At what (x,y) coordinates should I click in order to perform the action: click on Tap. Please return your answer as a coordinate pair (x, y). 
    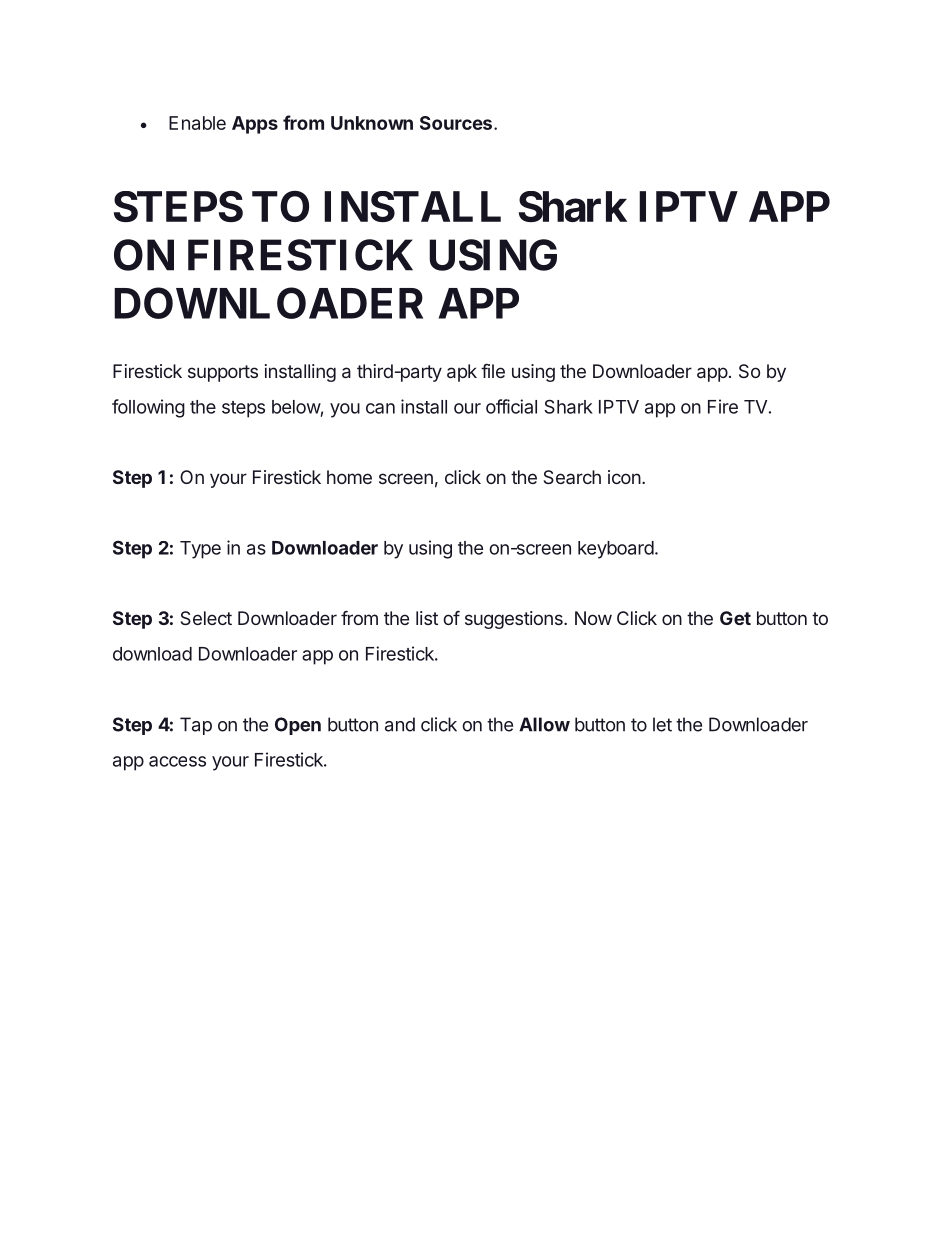
    Looking at the image, I should click on (196, 726).
